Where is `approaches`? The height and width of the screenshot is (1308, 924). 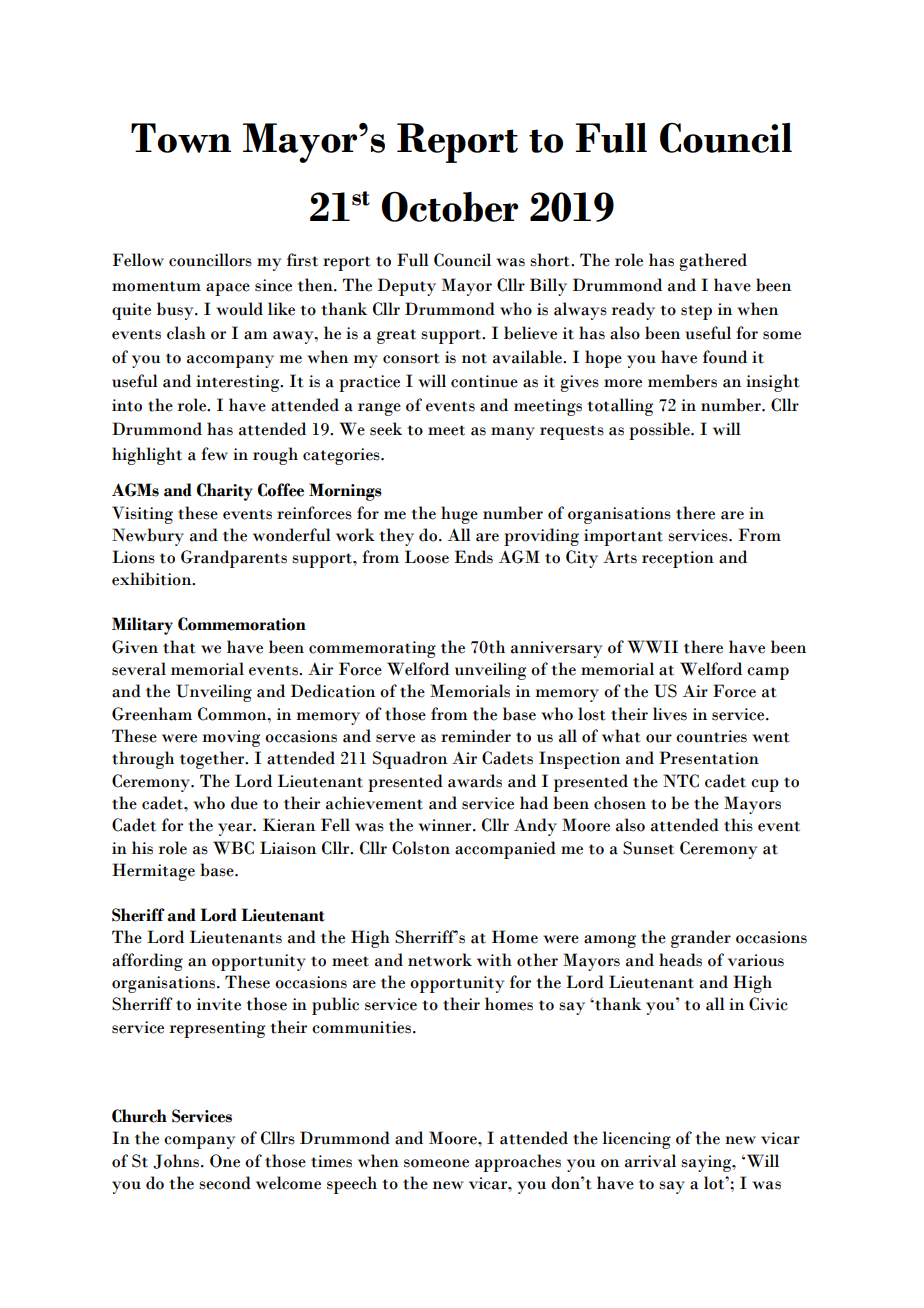 approaches is located at coordinates (518, 1163).
